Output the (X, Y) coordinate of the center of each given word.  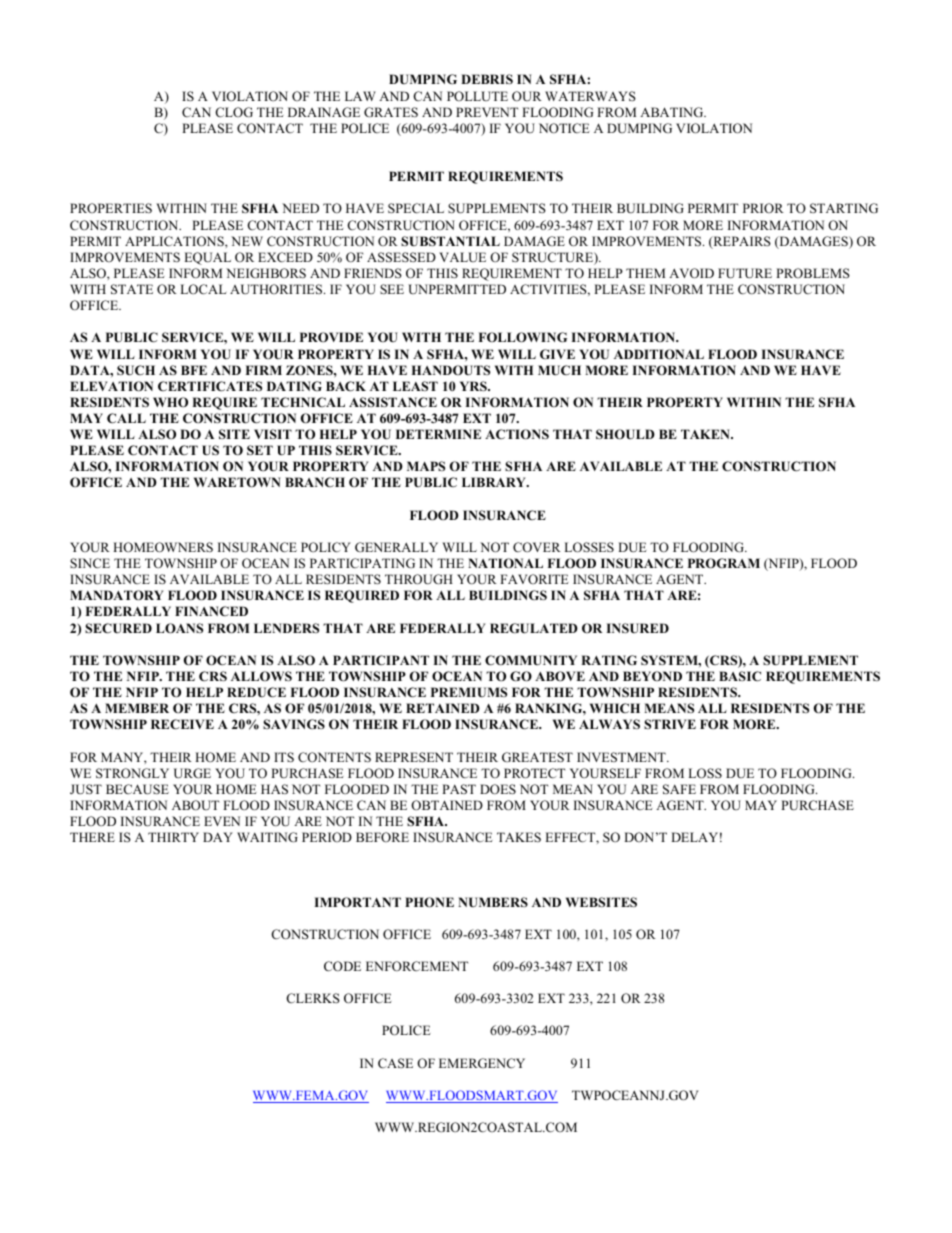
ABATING (673, 112)
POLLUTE (477, 96)
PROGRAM (724, 563)
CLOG (234, 112)
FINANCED (211, 611)
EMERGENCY (482, 1063)
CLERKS (313, 998)
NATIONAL (505, 563)
